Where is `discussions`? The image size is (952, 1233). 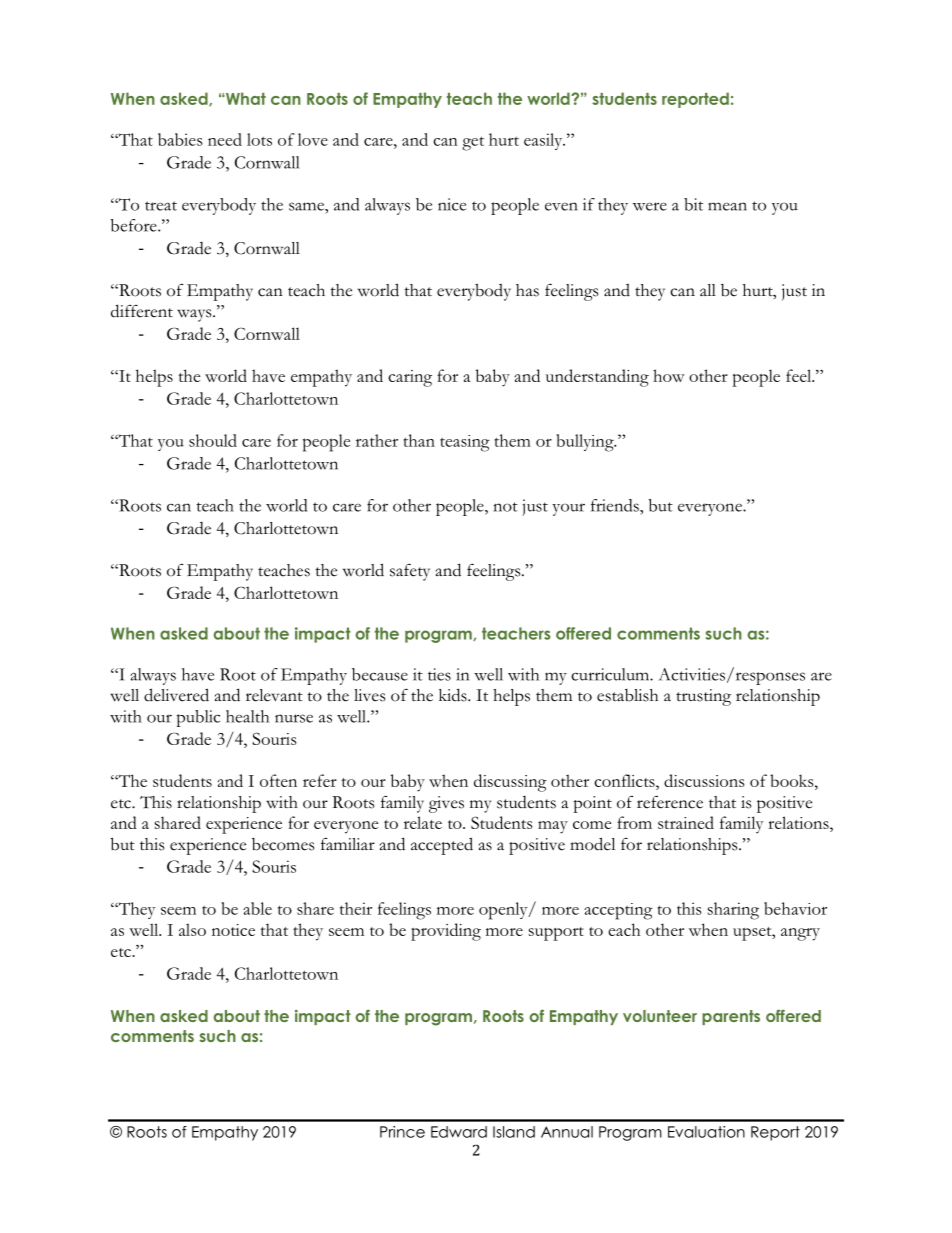
discussions is located at coordinates (704, 780).
